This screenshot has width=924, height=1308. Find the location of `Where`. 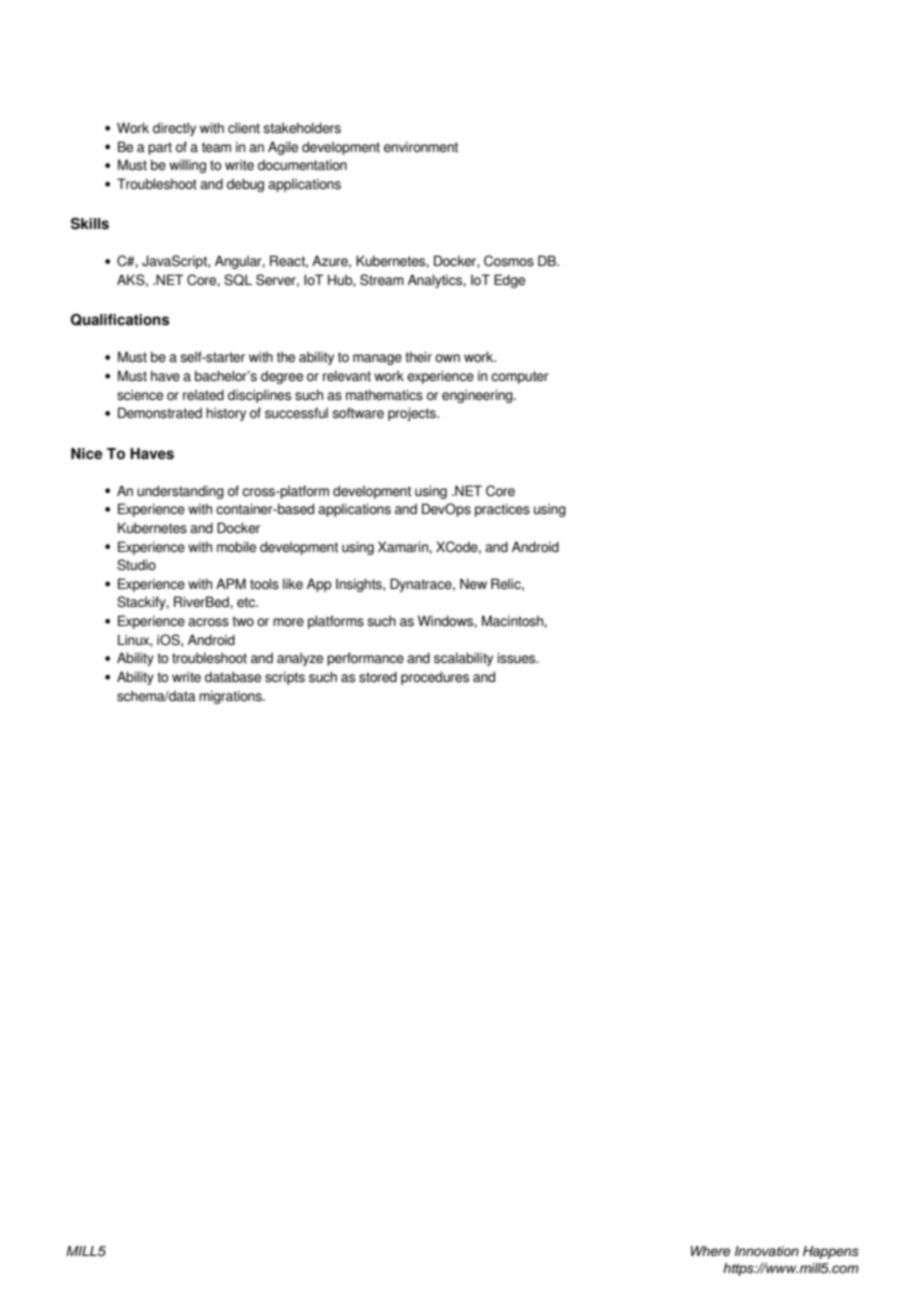

Where is located at coordinates (710, 1251).
